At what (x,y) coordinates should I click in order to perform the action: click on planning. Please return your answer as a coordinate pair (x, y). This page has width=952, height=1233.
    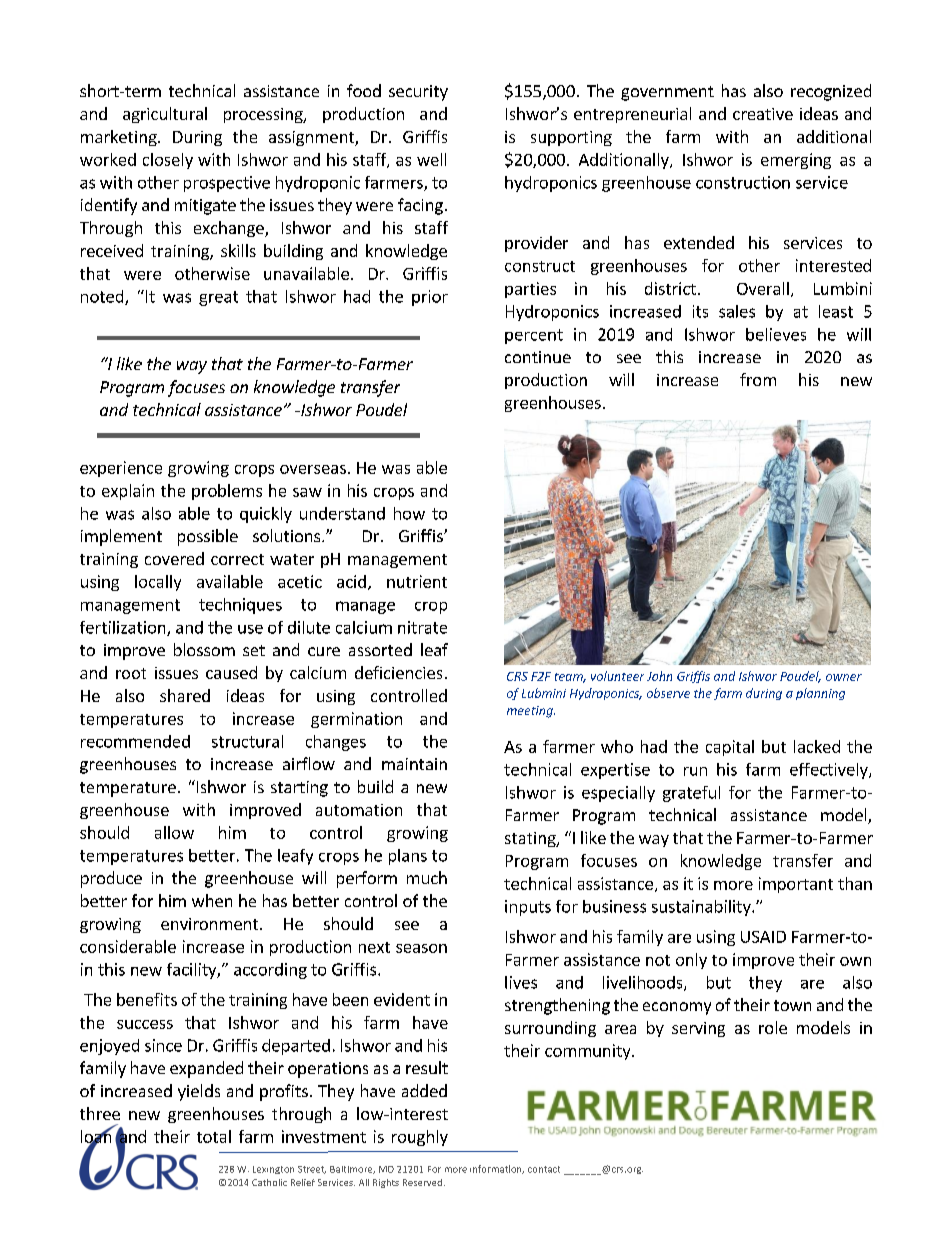
    Looking at the image, I should click on (820, 694).
